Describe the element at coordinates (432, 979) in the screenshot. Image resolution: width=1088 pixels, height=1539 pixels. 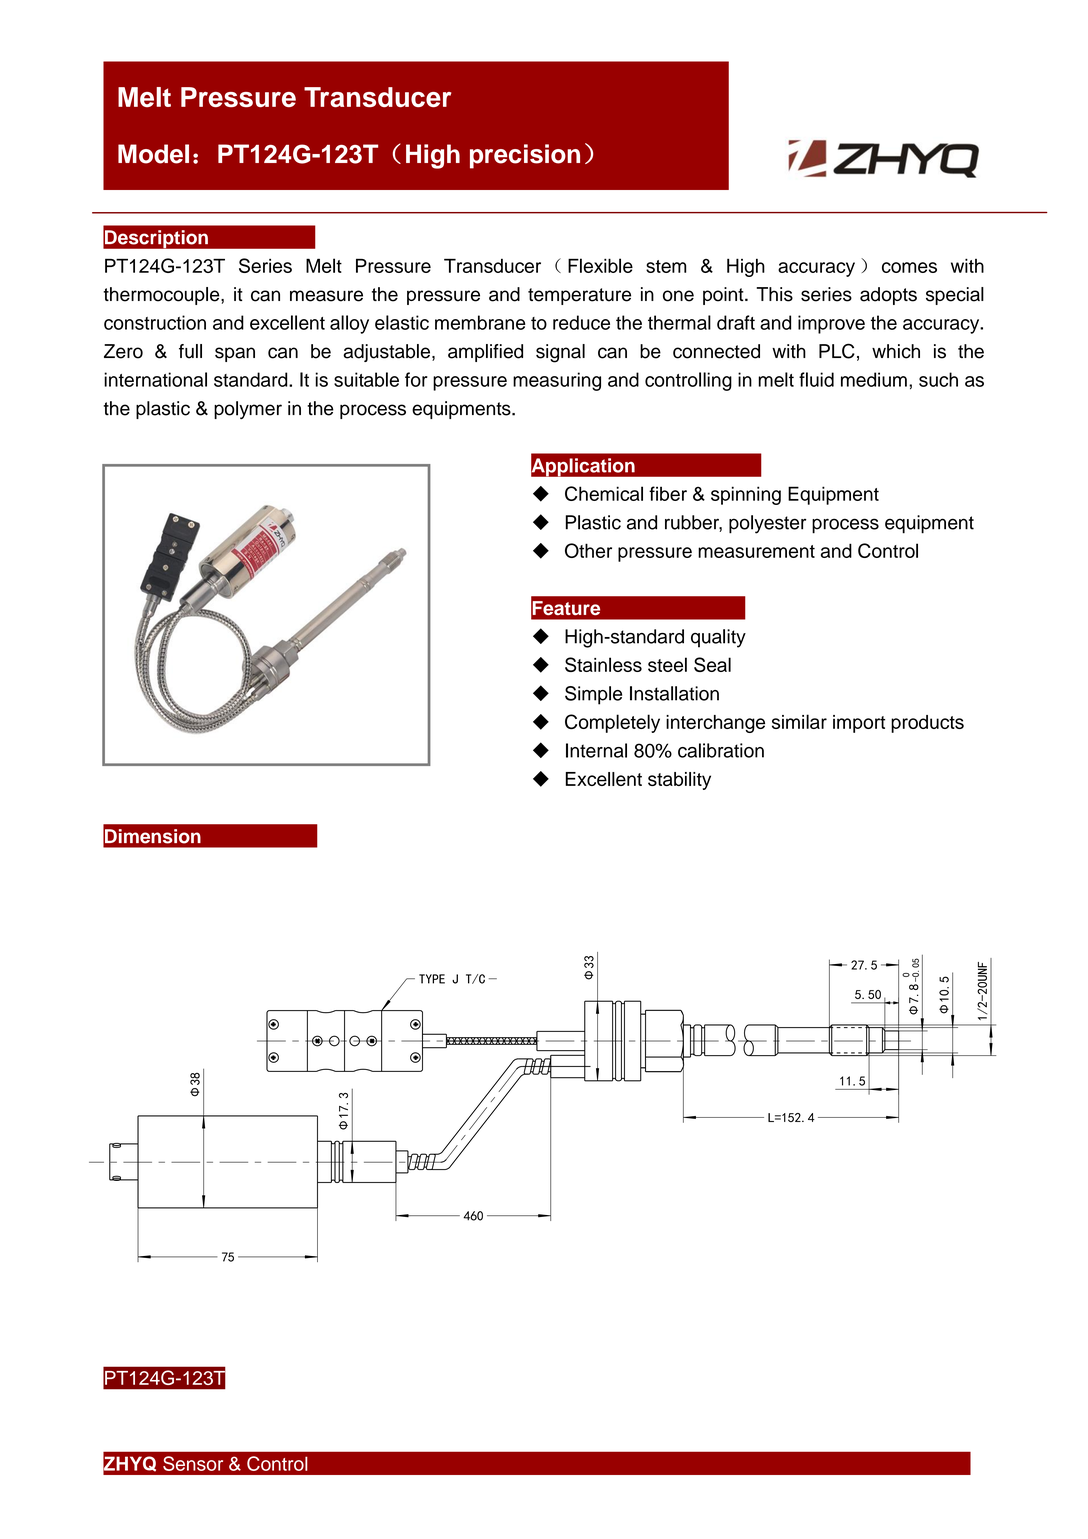
I see `TYPE` at that location.
